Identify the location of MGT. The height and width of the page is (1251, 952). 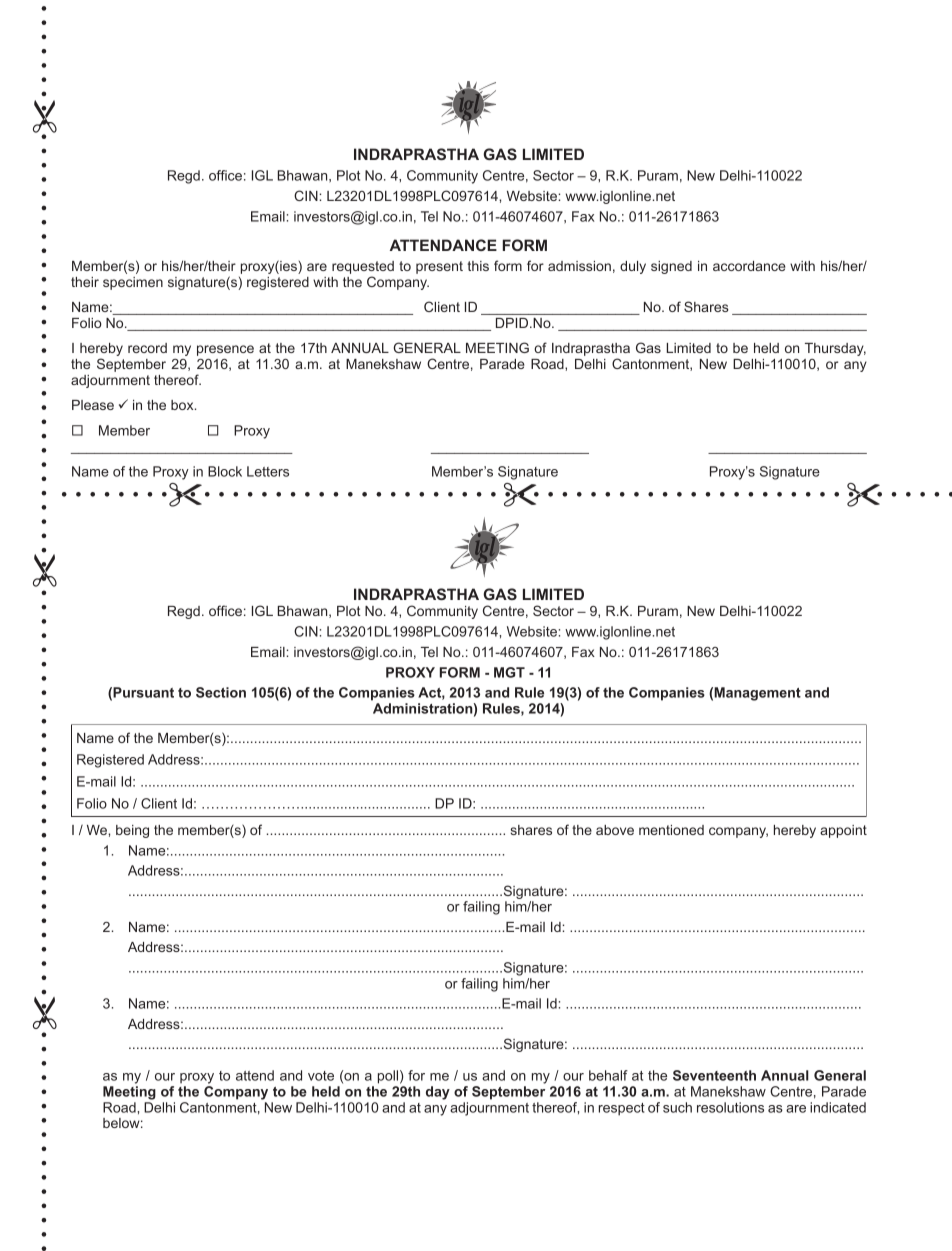
(509, 672).
